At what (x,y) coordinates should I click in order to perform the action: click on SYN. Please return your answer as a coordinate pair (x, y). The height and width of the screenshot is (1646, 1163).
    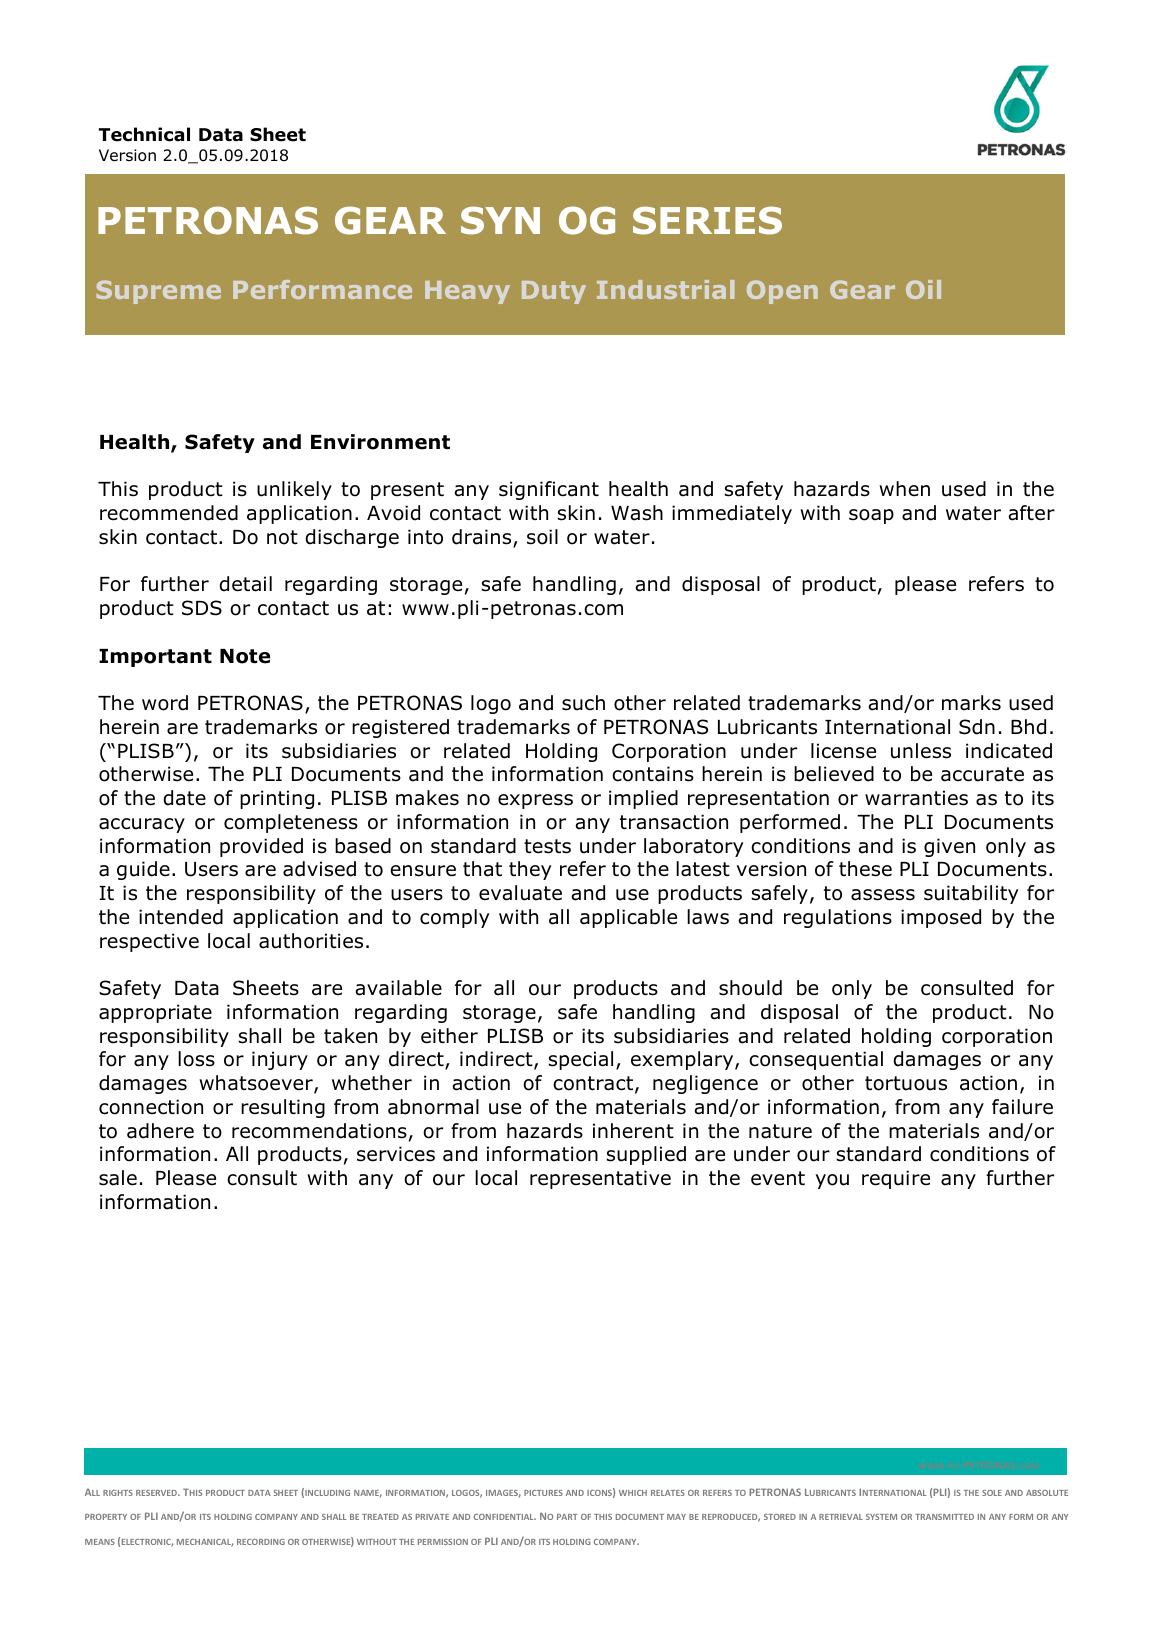
    Looking at the image, I should click on (500, 220).
